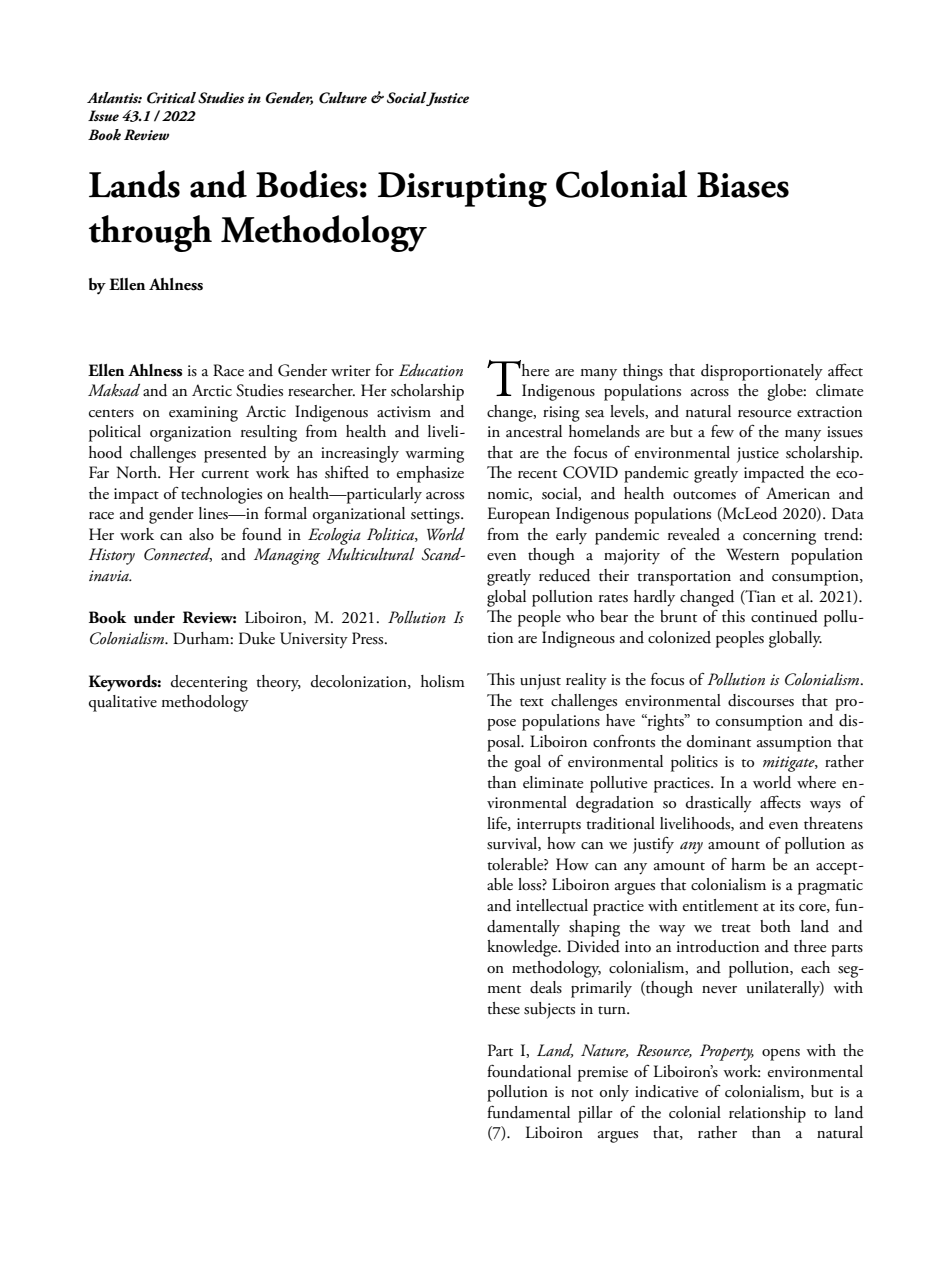  I want to click on examining, so click(203, 414).
